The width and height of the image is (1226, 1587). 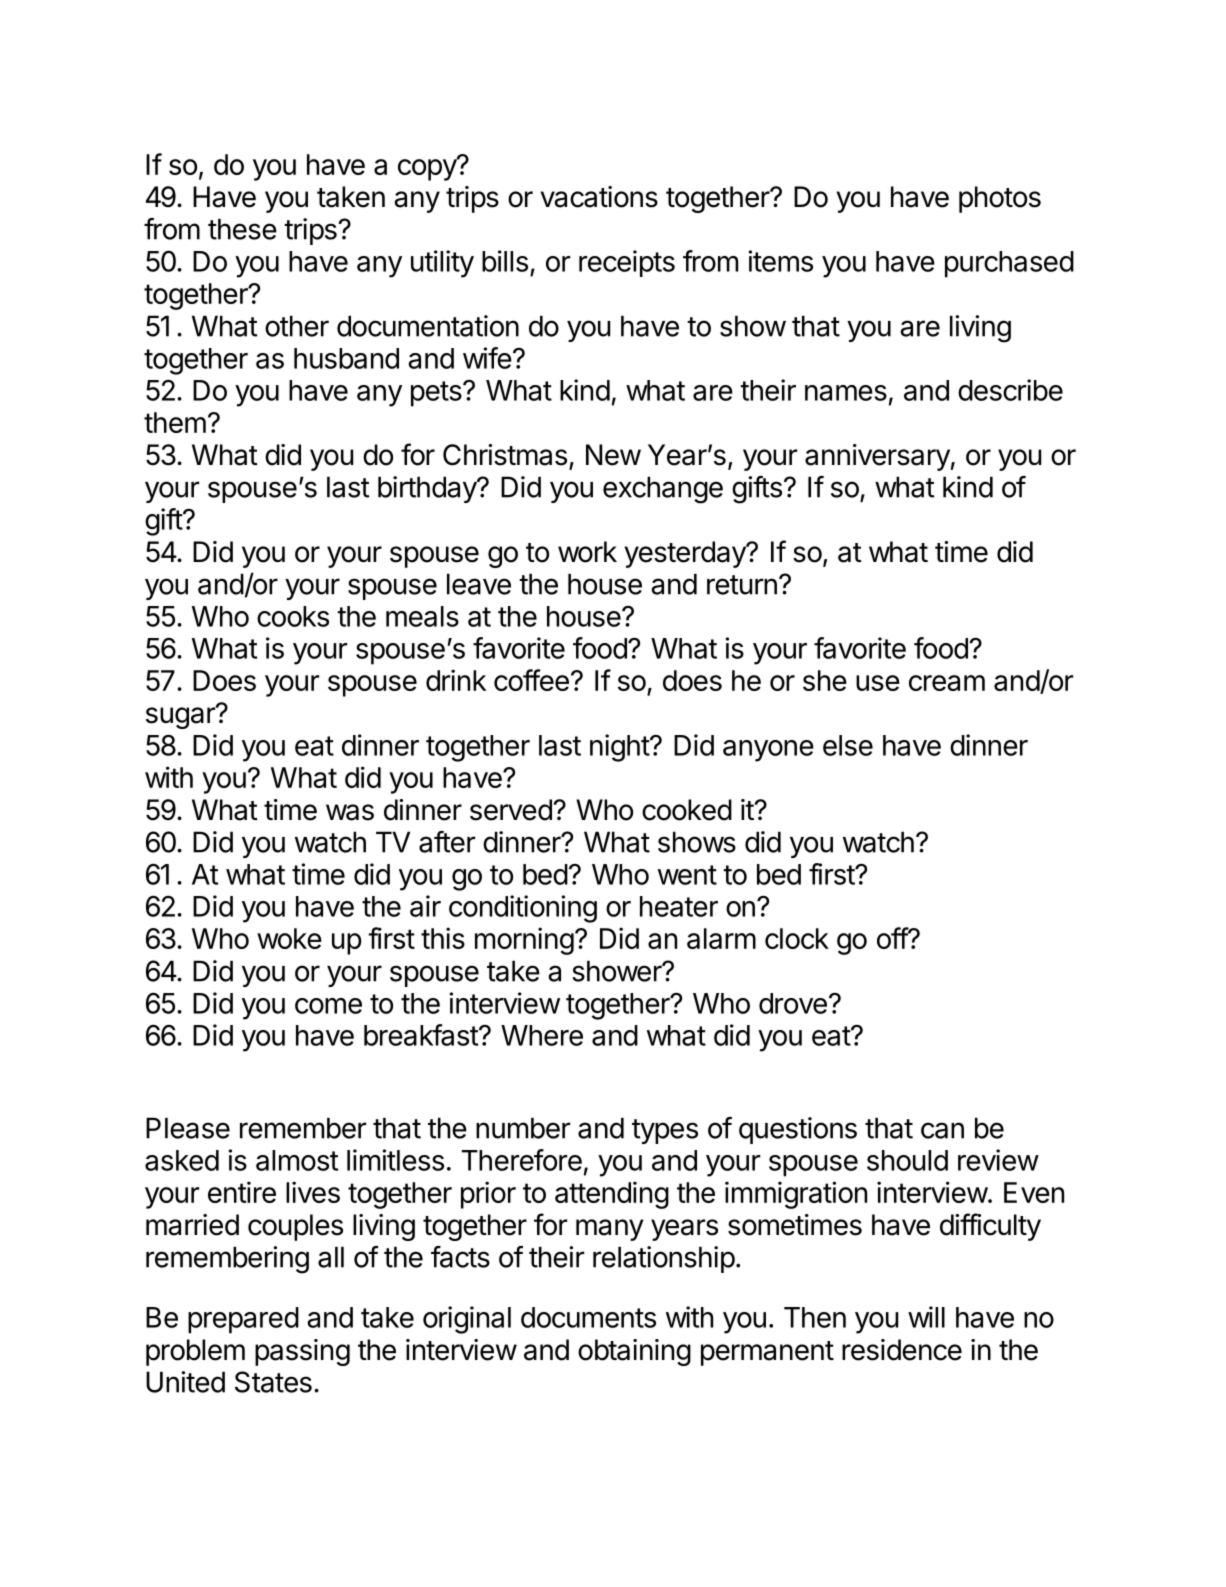 What do you see at coordinates (289, 938) in the image?
I see `woke` at bounding box center [289, 938].
